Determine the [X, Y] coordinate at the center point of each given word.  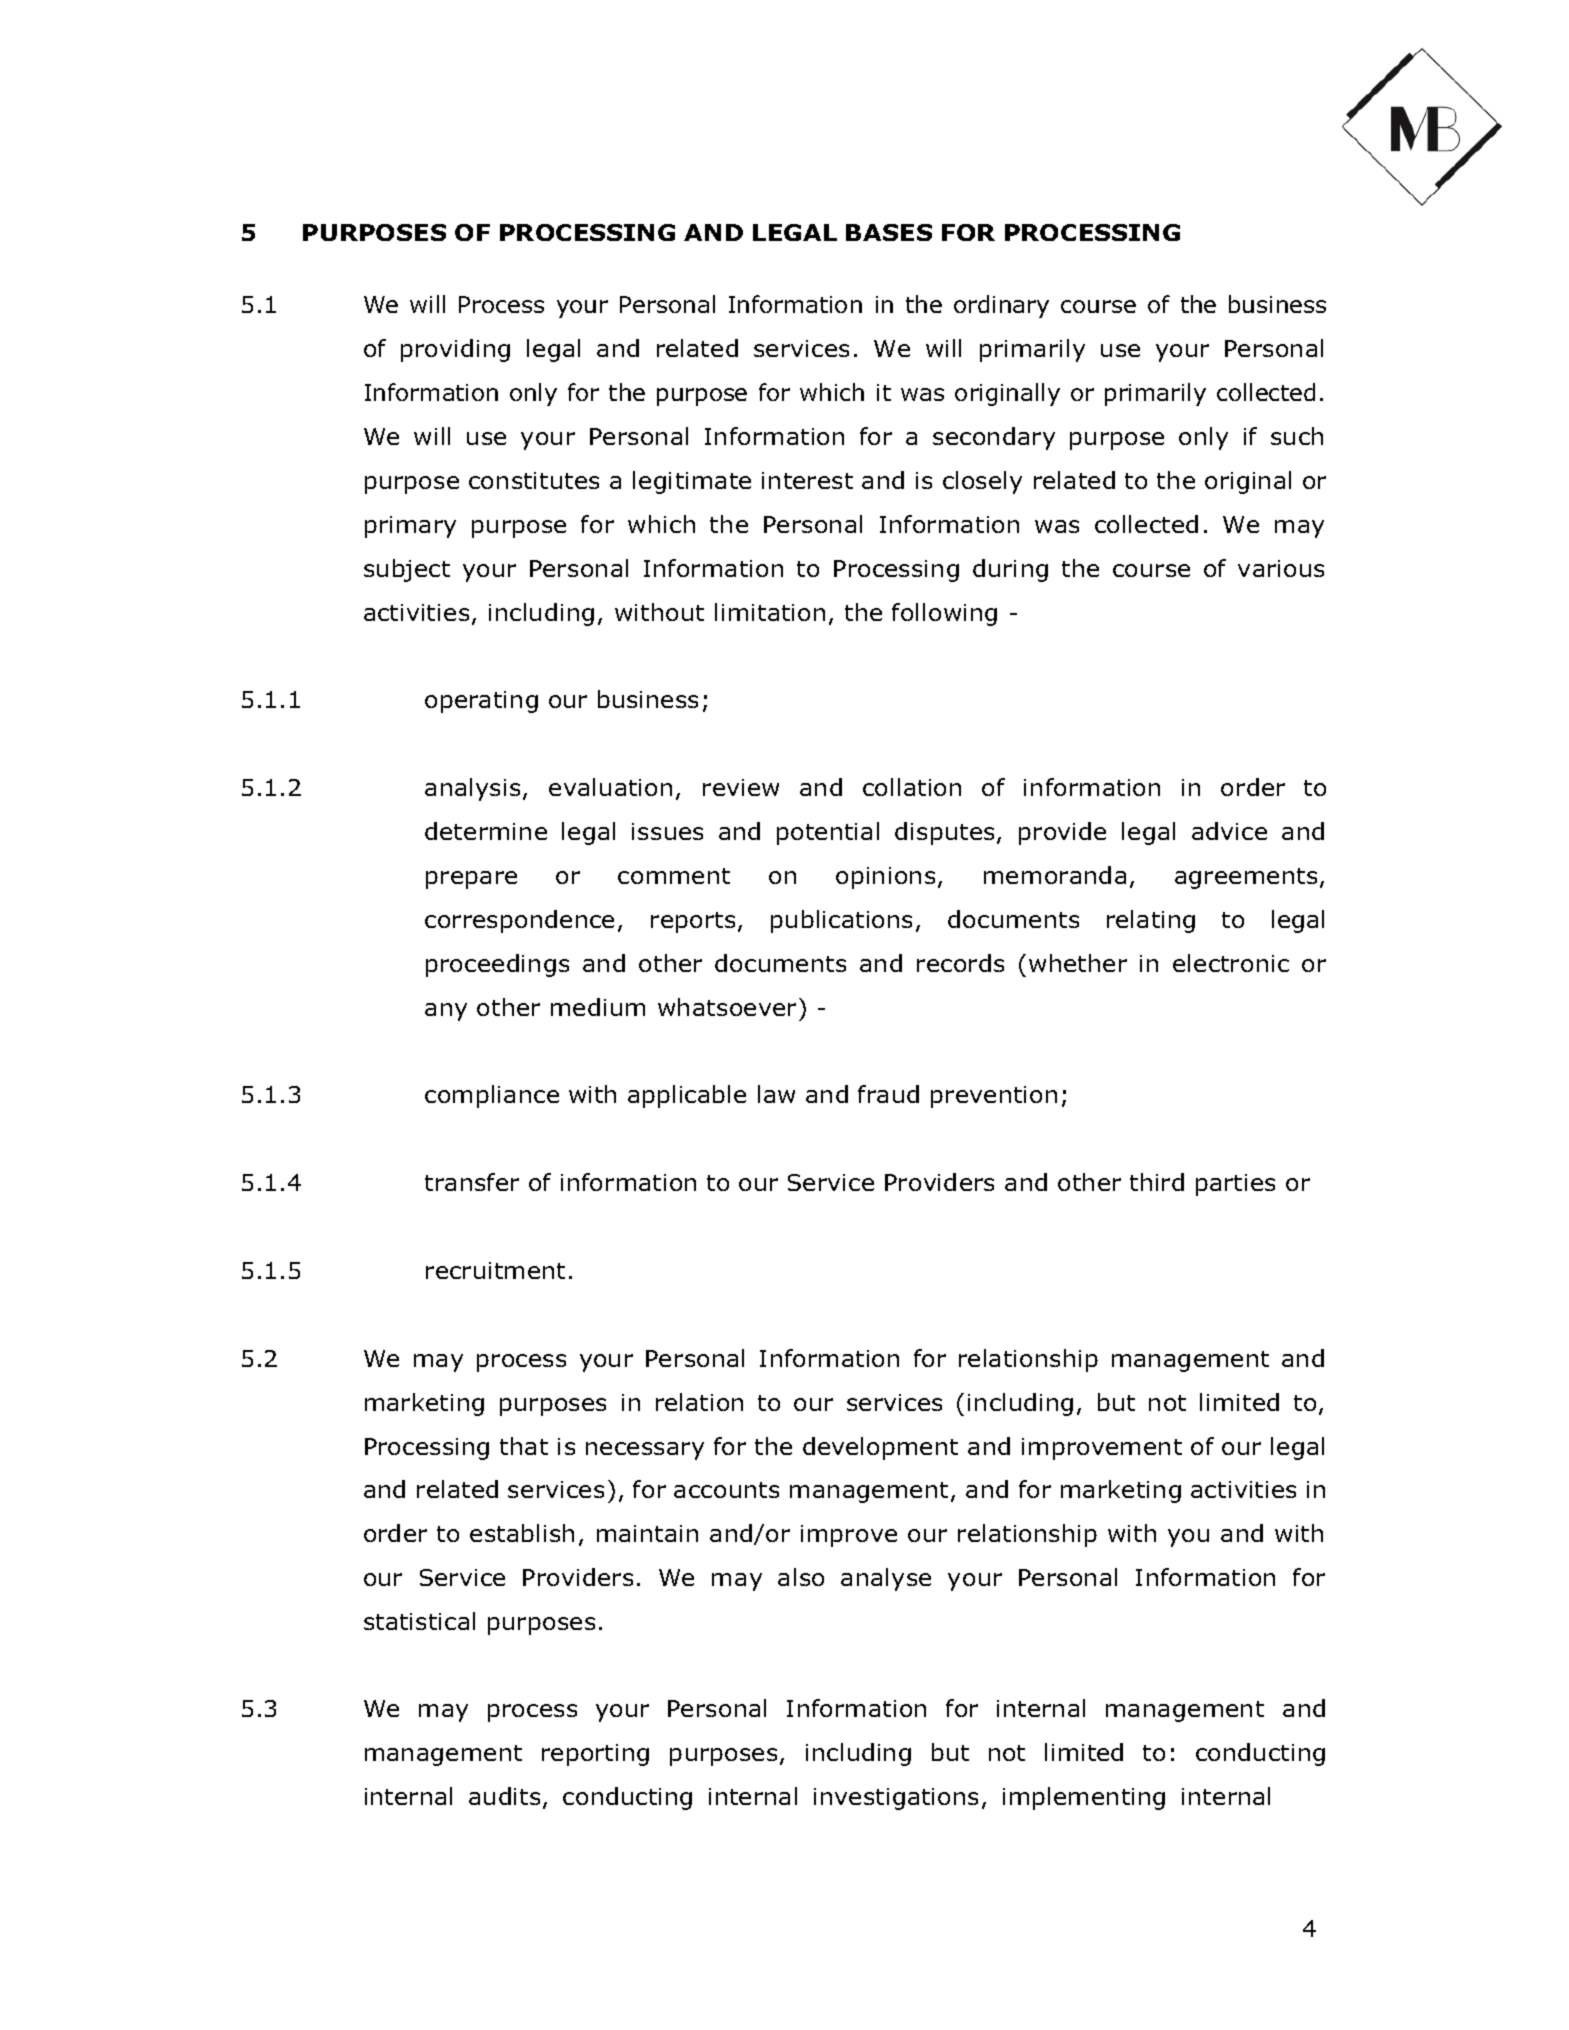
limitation [770, 612]
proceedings [497, 965]
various [1281, 568]
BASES [889, 232]
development [880, 1448]
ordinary [1001, 306]
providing [455, 350]
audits [504, 1796]
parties [1235, 1185]
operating [481, 702]
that [524, 1446]
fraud [888, 1094]
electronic [1231, 963]
